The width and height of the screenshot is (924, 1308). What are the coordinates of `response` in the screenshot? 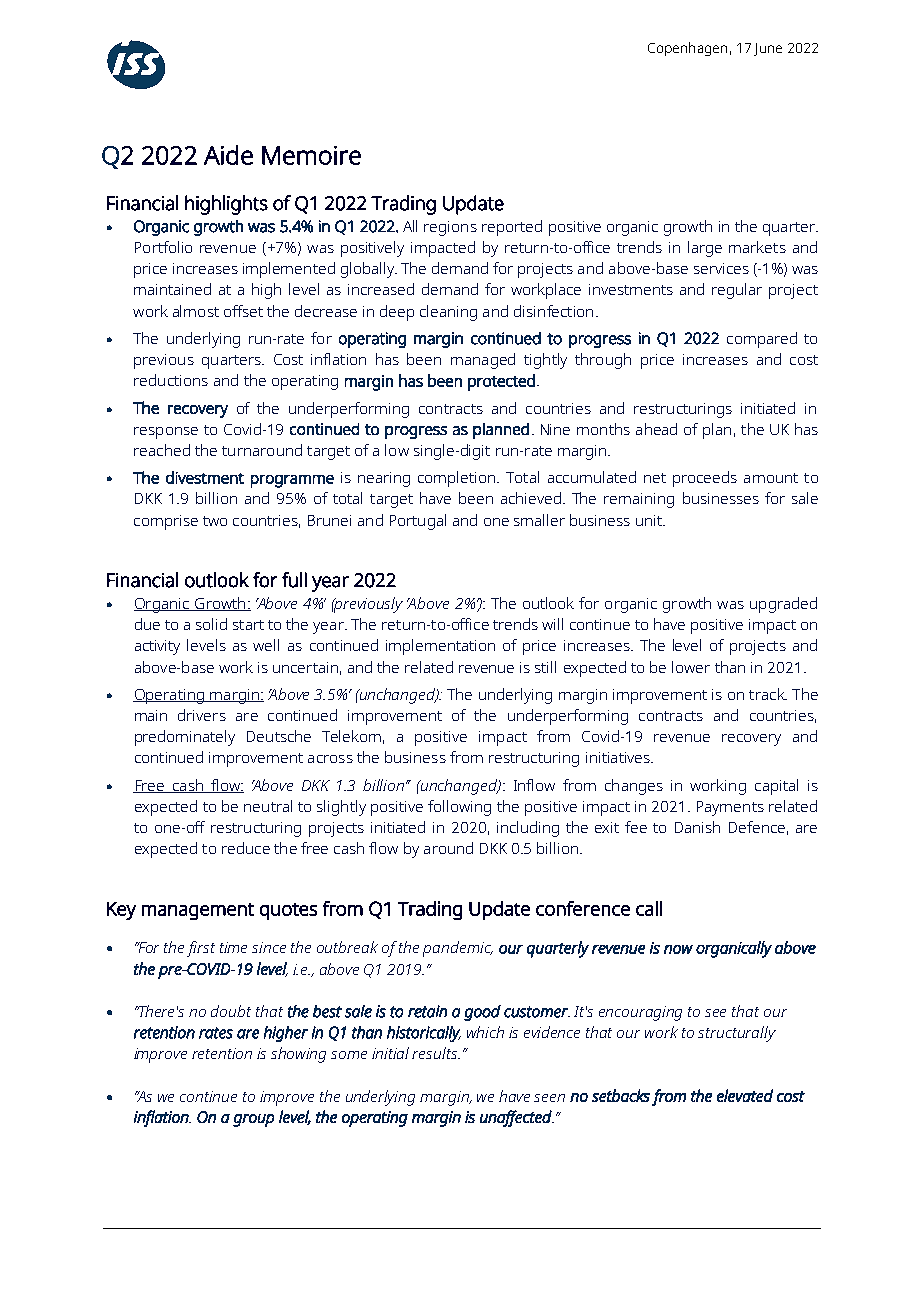 It's located at (166, 433).
